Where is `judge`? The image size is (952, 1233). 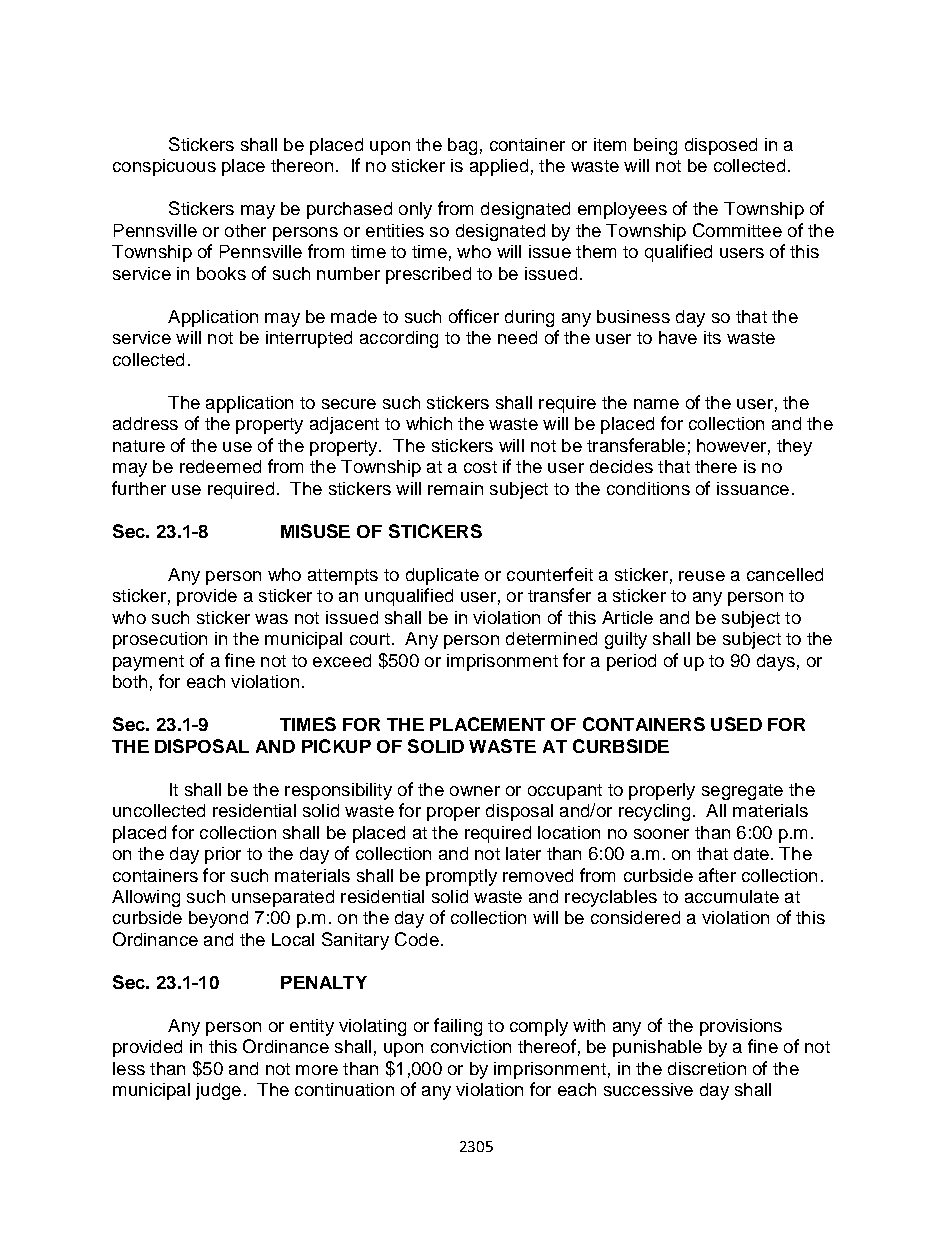 judge is located at coordinates (218, 1091).
